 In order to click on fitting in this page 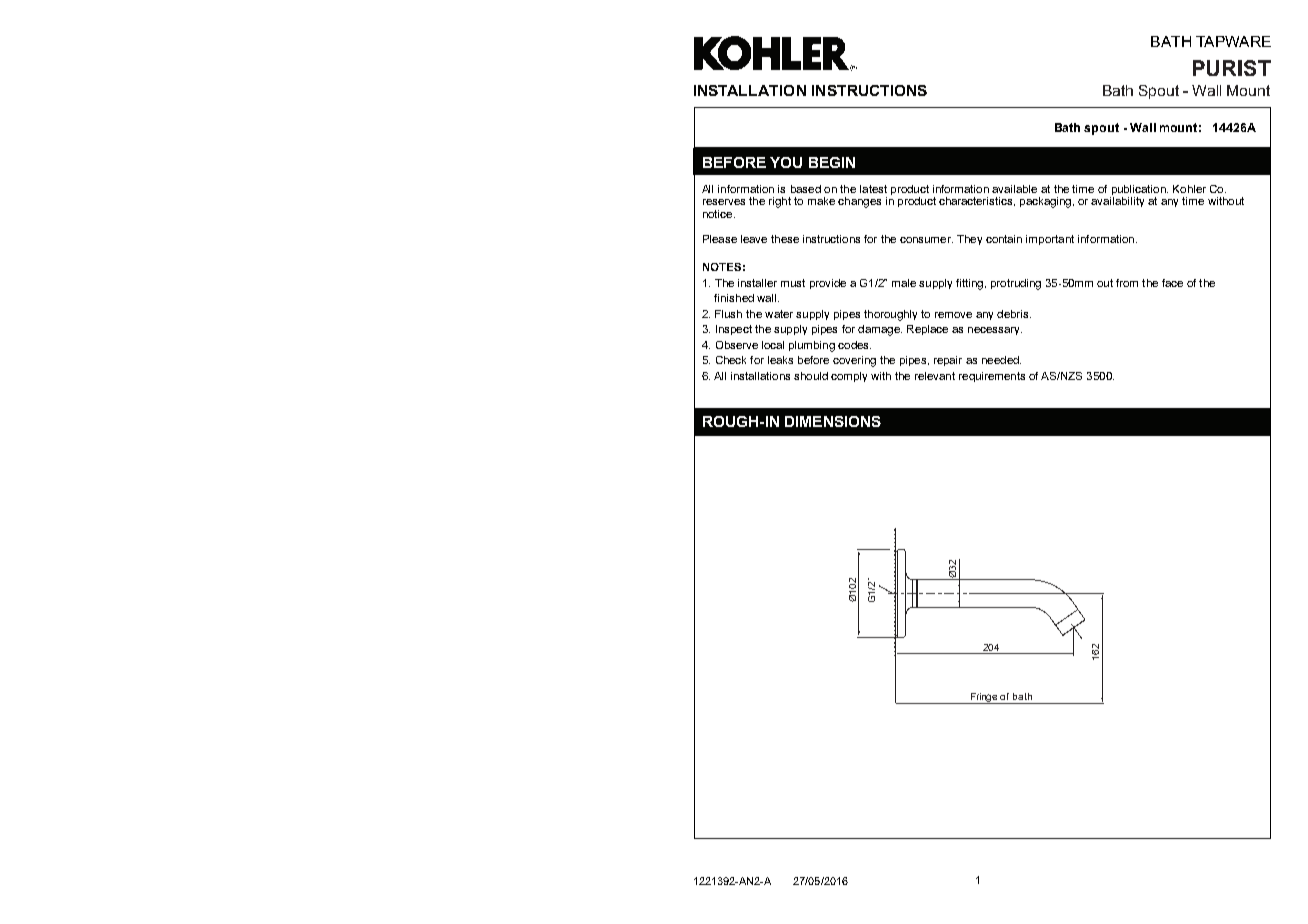, I will do `click(969, 284)`.
